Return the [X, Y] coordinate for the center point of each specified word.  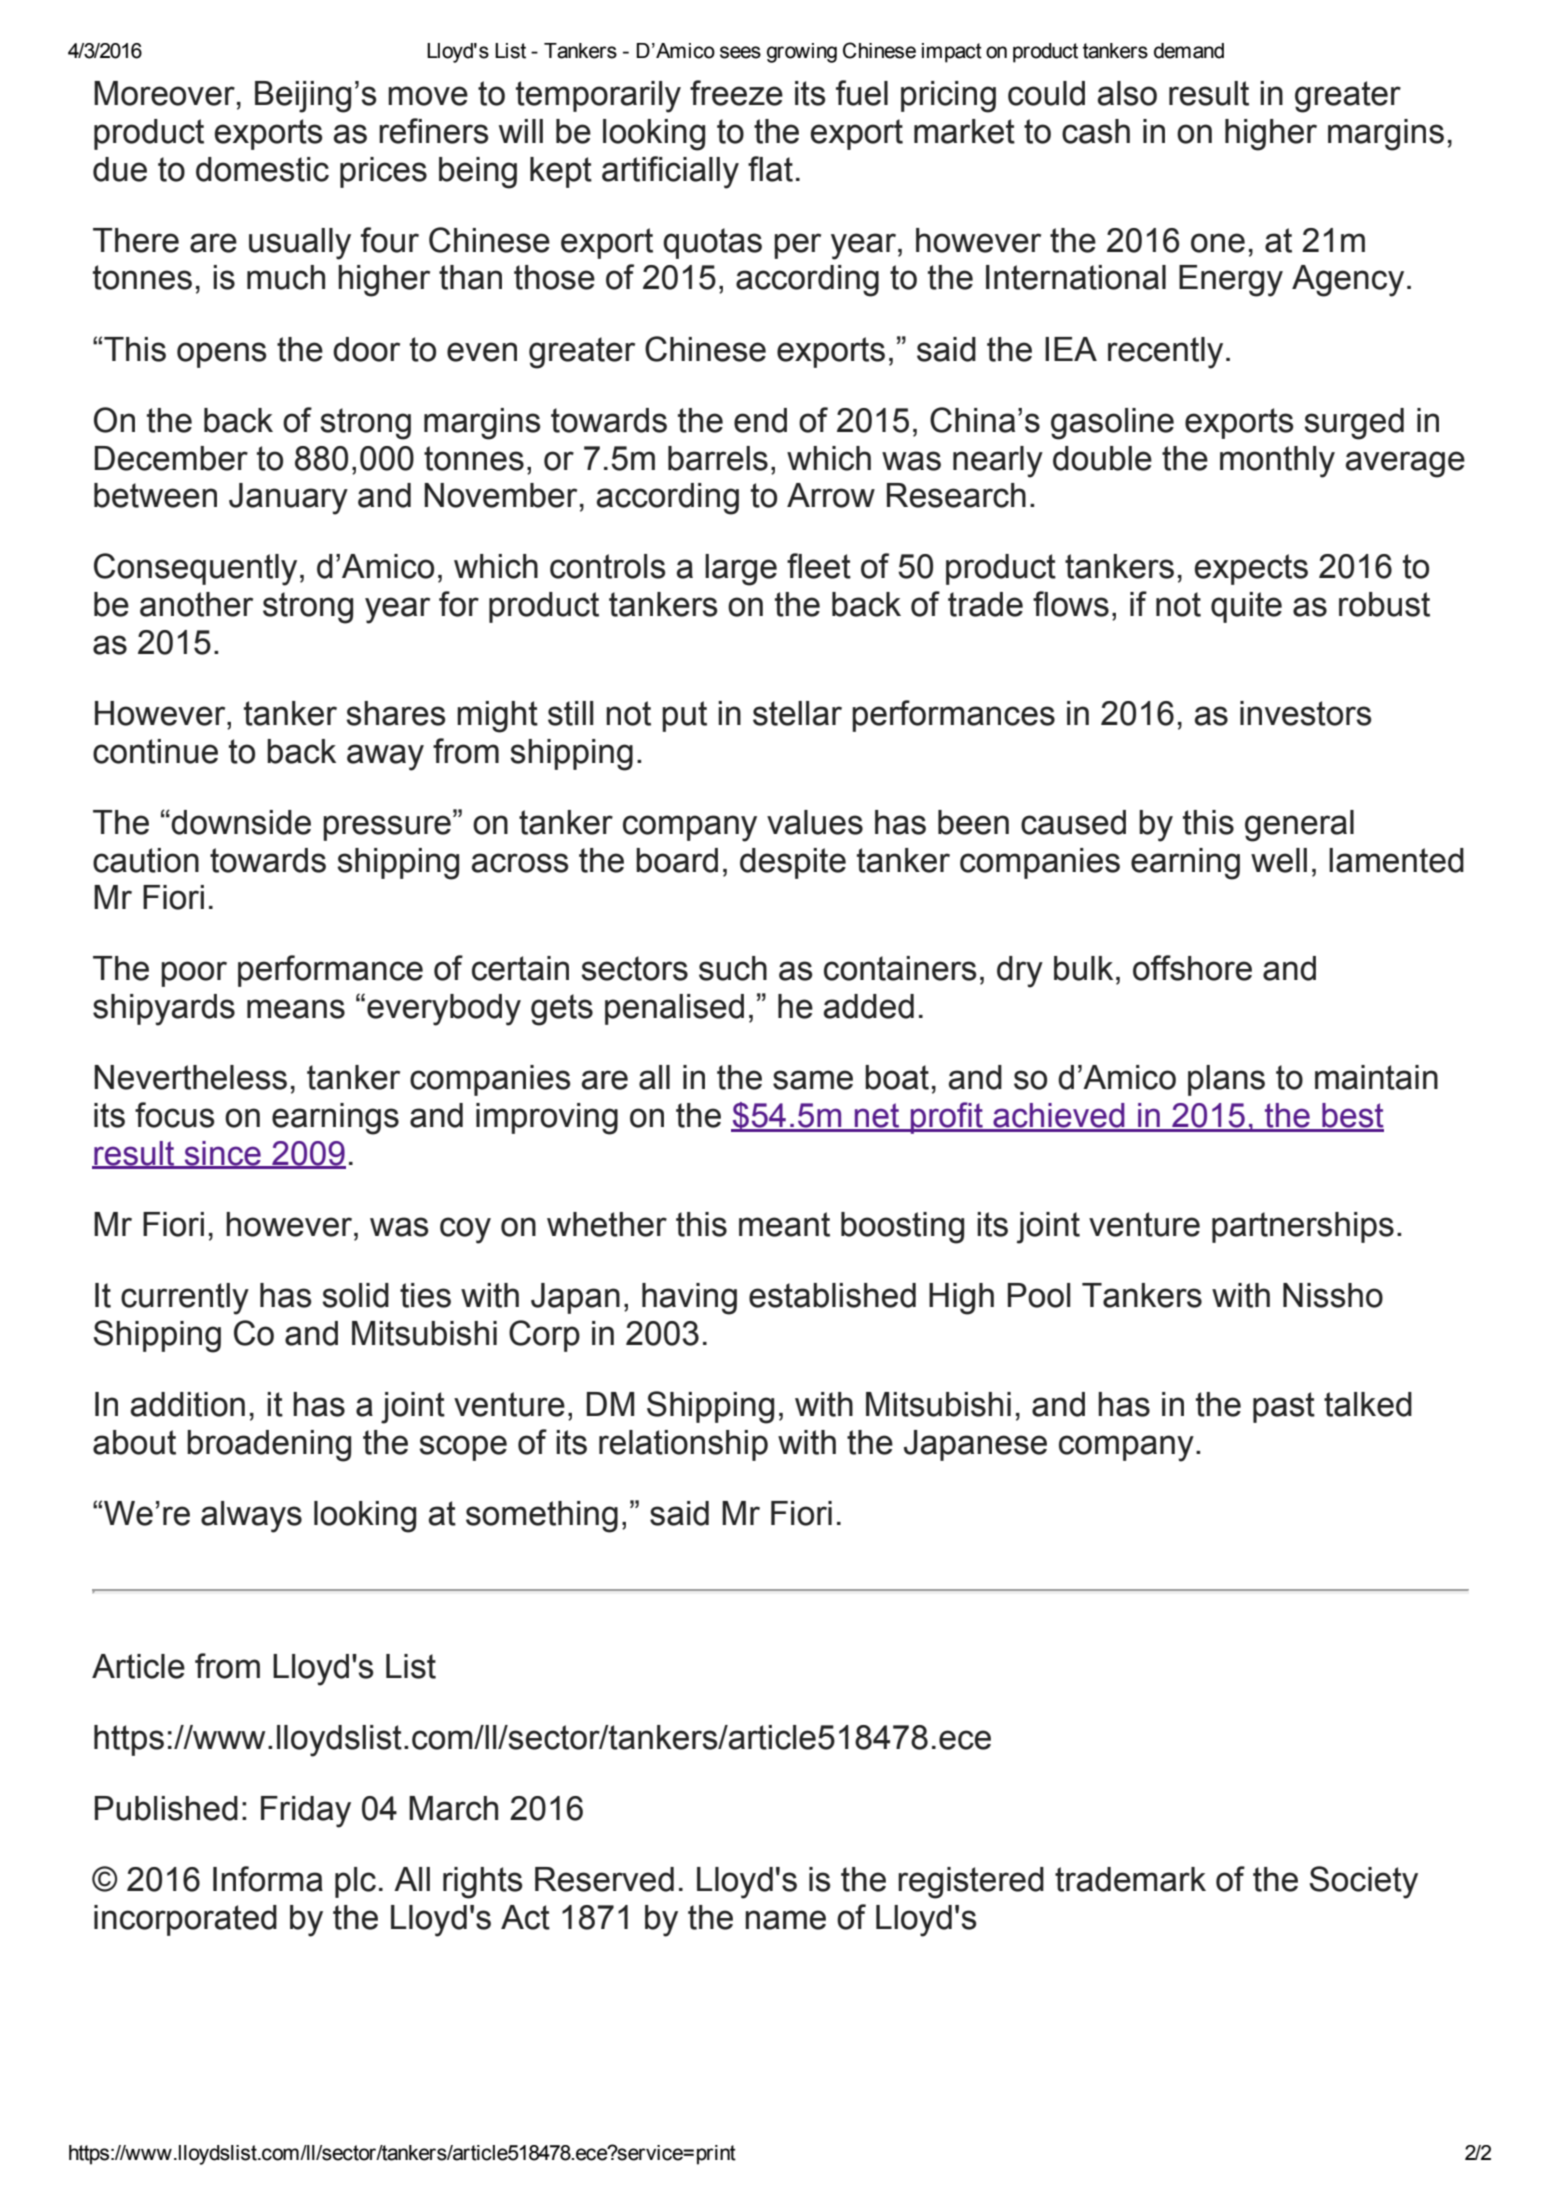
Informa [268, 1879]
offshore [1192, 968]
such [733, 968]
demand [1189, 51]
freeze [736, 93]
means [296, 1009]
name [785, 1920]
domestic [262, 169]
